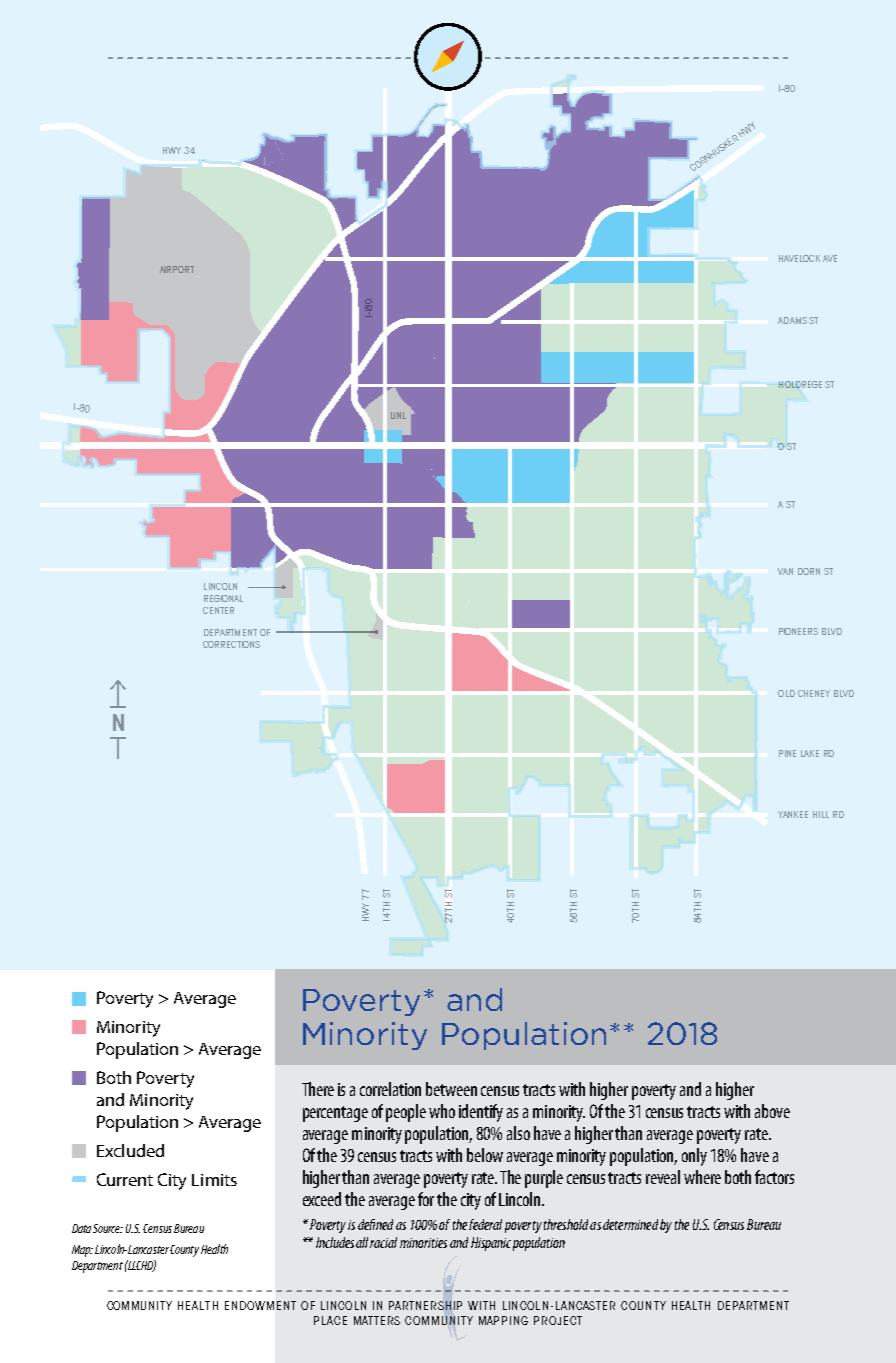  Describe the element at coordinates (787, 753) in the screenshot. I see `Pine` at that location.
